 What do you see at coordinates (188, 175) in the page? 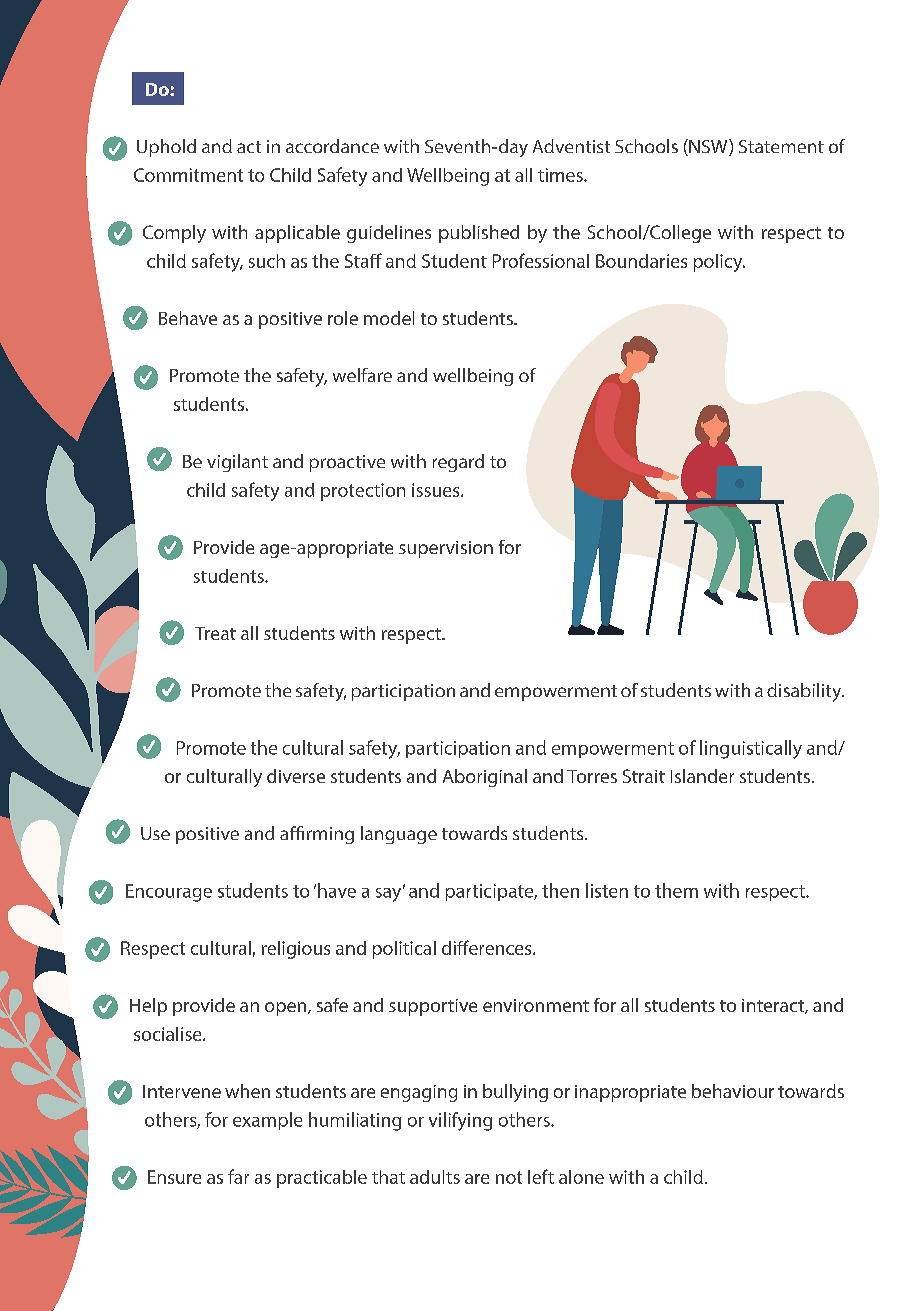
I see `Commitment` at bounding box center [188, 175].
